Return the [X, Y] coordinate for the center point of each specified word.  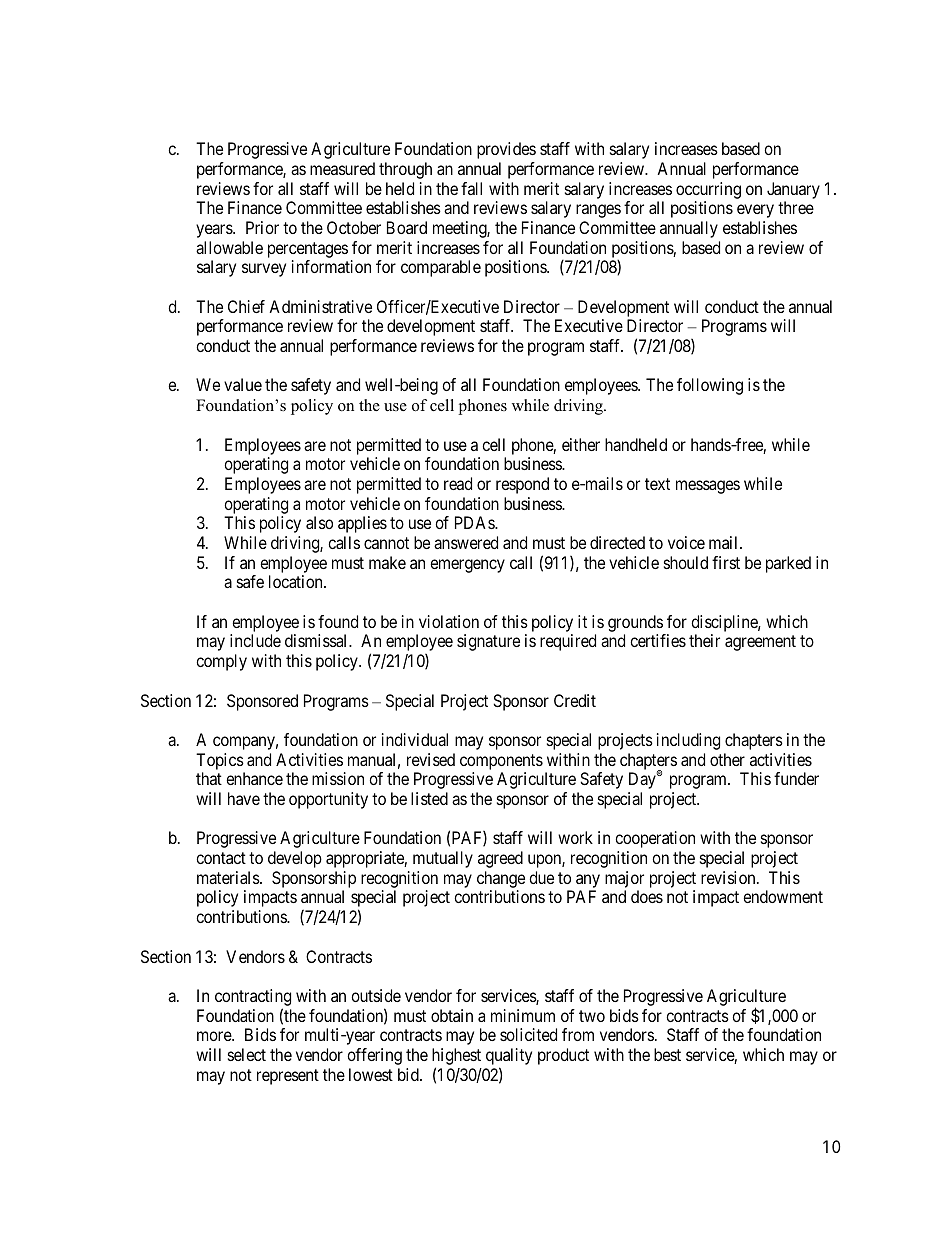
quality [509, 1058]
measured [342, 168]
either [581, 444]
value [243, 384]
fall [471, 188]
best [667, 1054]
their [704, 640]
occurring [708, 190]
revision [729, 877]
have [244, 798]
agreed [500, 859]
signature [488, 642]
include [255, 640]
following [710, 386]
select [247, 1054]
